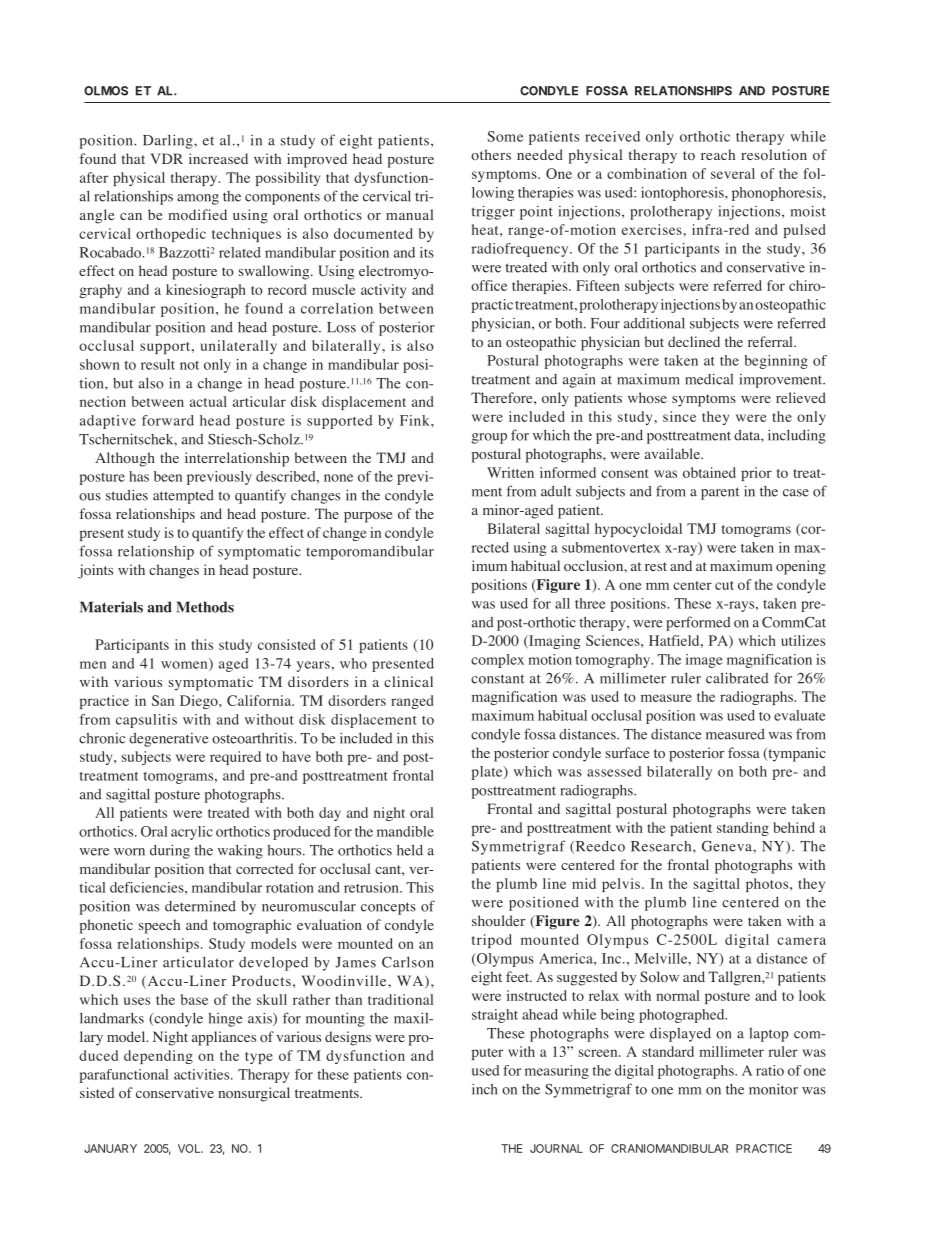 The image size is (952, 1233). I want to click on women, so click(185, 666).
